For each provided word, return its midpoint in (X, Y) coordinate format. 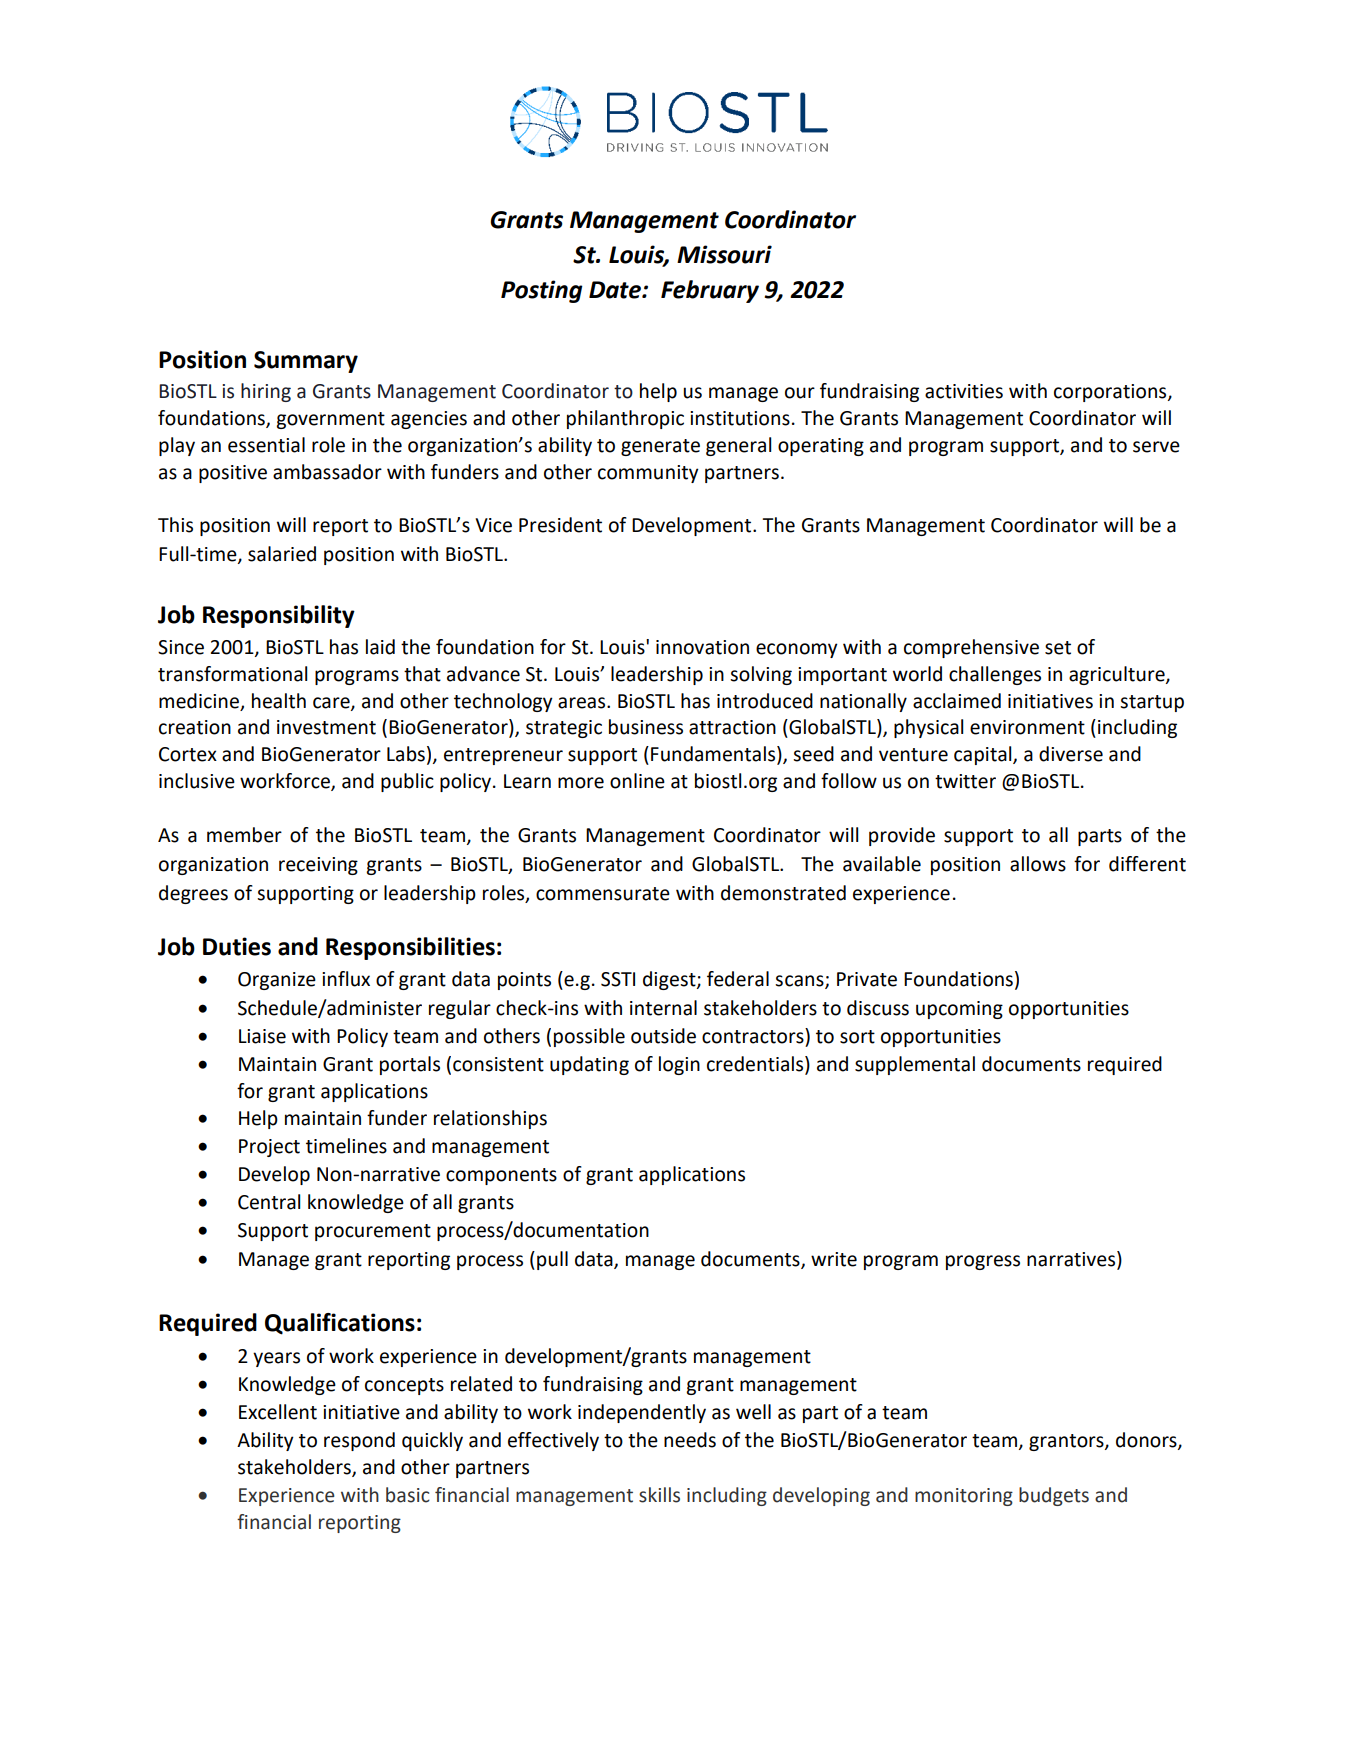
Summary (306, 362)
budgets (1054, 1496)
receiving (318, 866)
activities (964, 391)
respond (359, 1441)
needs (690, 1440)
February (710, 291)
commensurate (603, 894)
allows (1038, 864)
